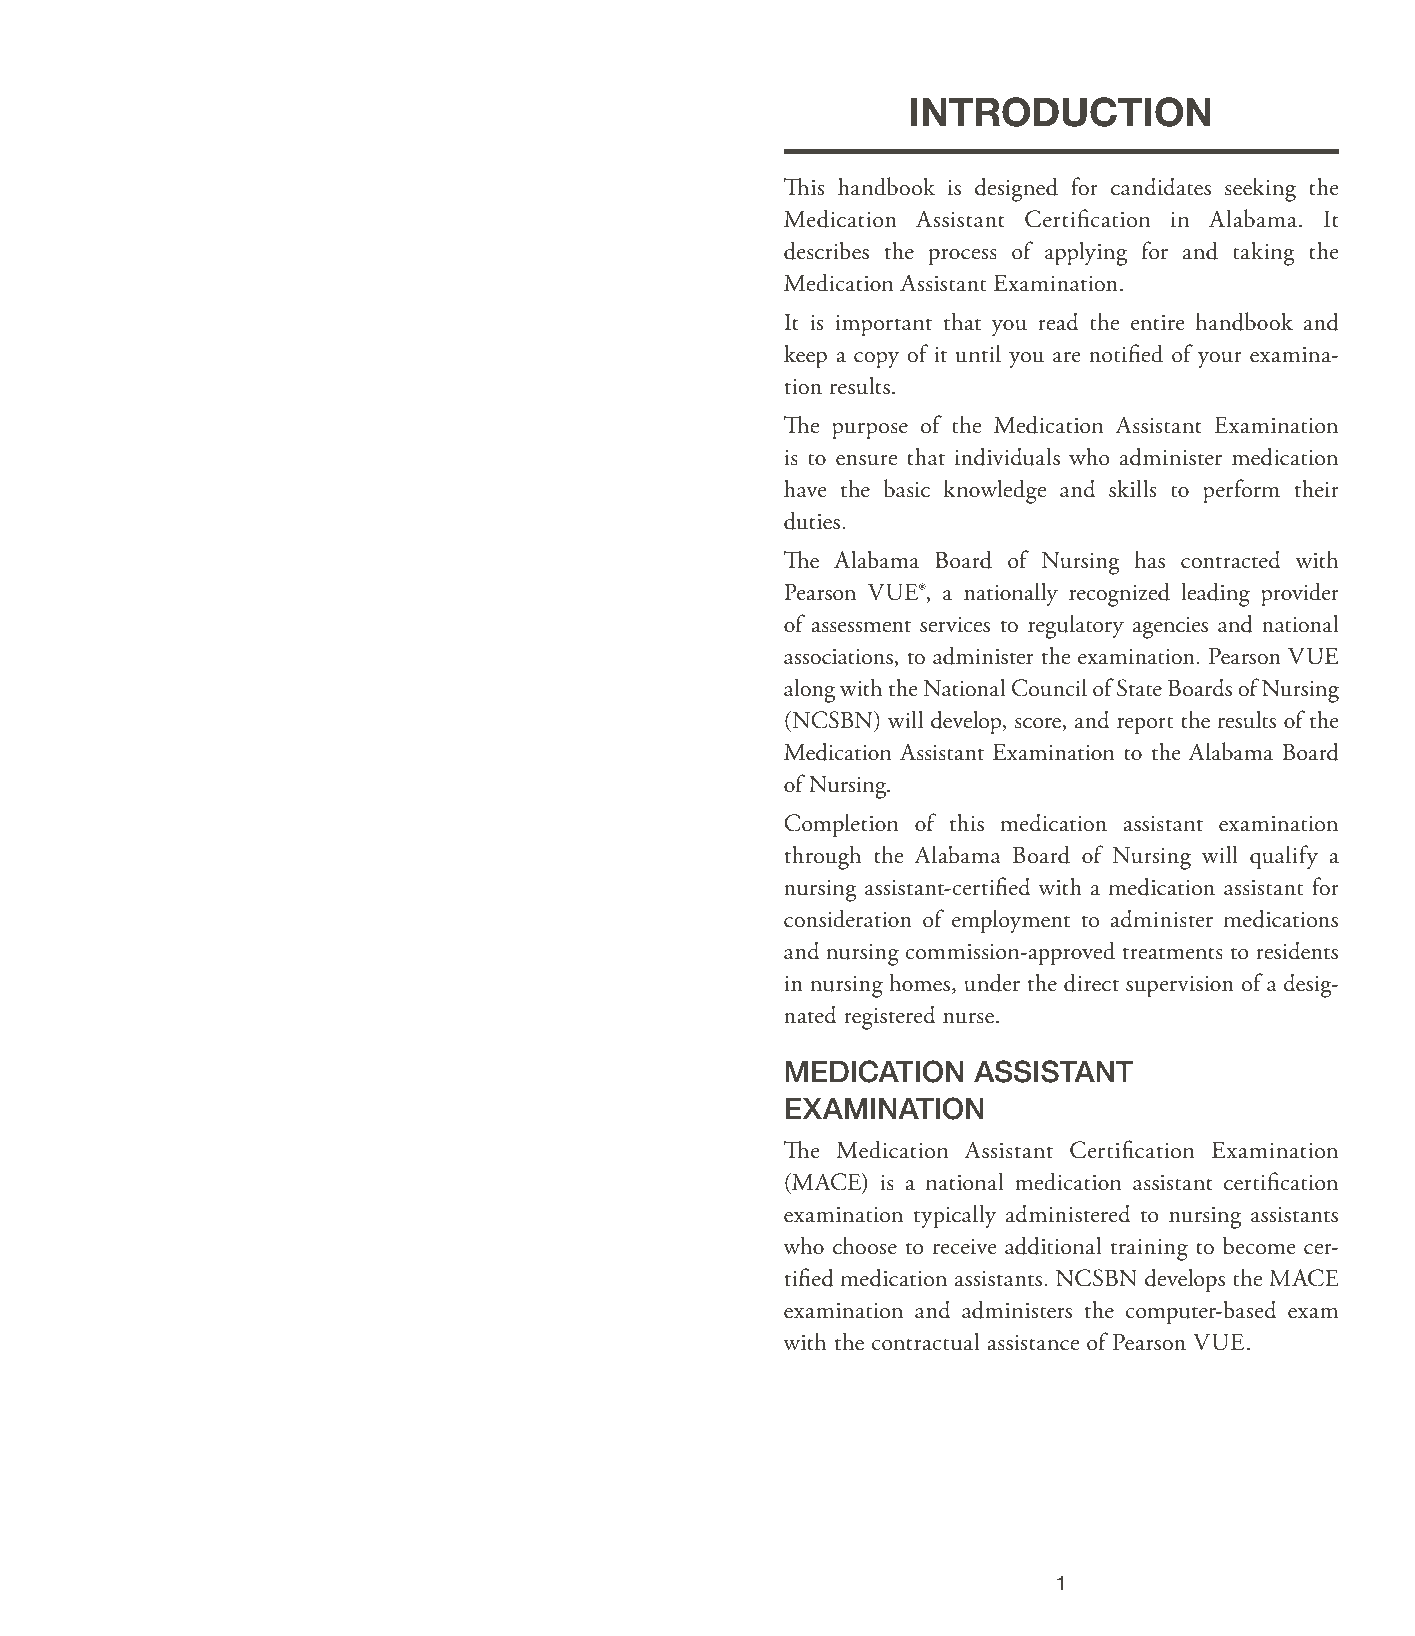 The image size is (1415, 1636). I want to click on assistance, so click(1033, 1343).
